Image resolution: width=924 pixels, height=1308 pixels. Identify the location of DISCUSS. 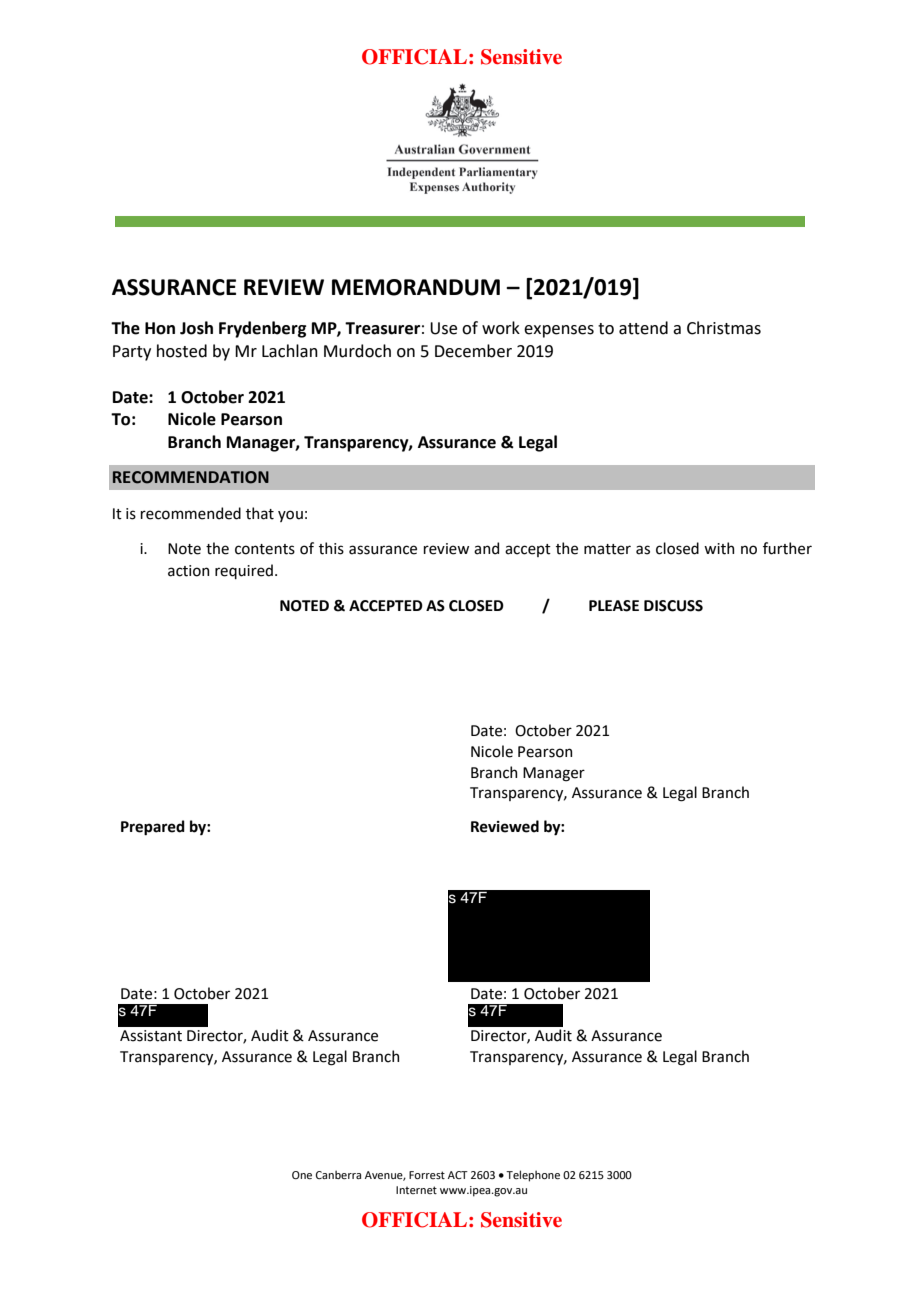
(673, 606).
